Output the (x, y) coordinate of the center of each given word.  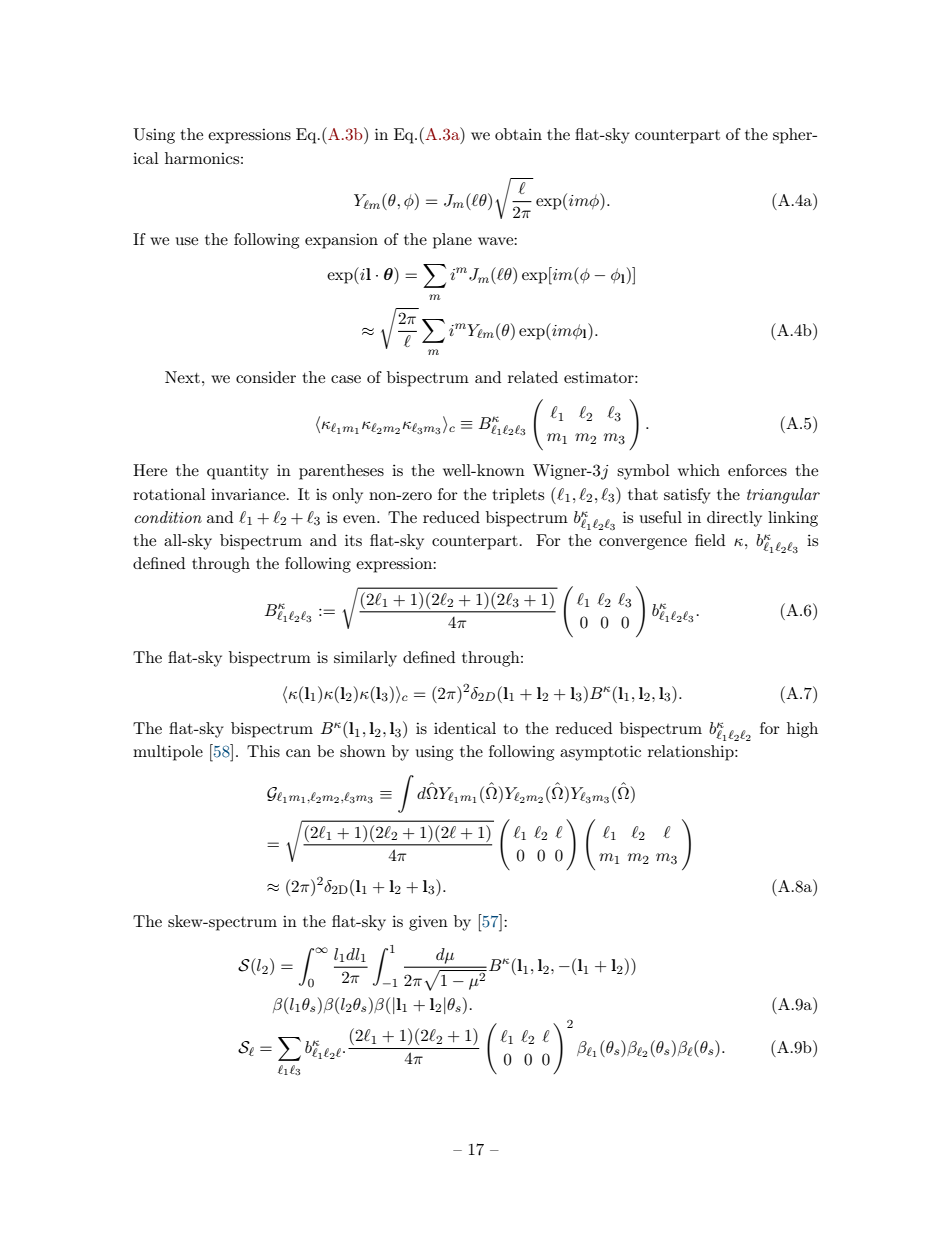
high (802, 730)
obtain (518, 134)
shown (363, 751)
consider (266, 377)
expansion (341, 241)
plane (452, 241)
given (428, 923)
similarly (365, 659)
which (699, 470)
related (533, 377)
